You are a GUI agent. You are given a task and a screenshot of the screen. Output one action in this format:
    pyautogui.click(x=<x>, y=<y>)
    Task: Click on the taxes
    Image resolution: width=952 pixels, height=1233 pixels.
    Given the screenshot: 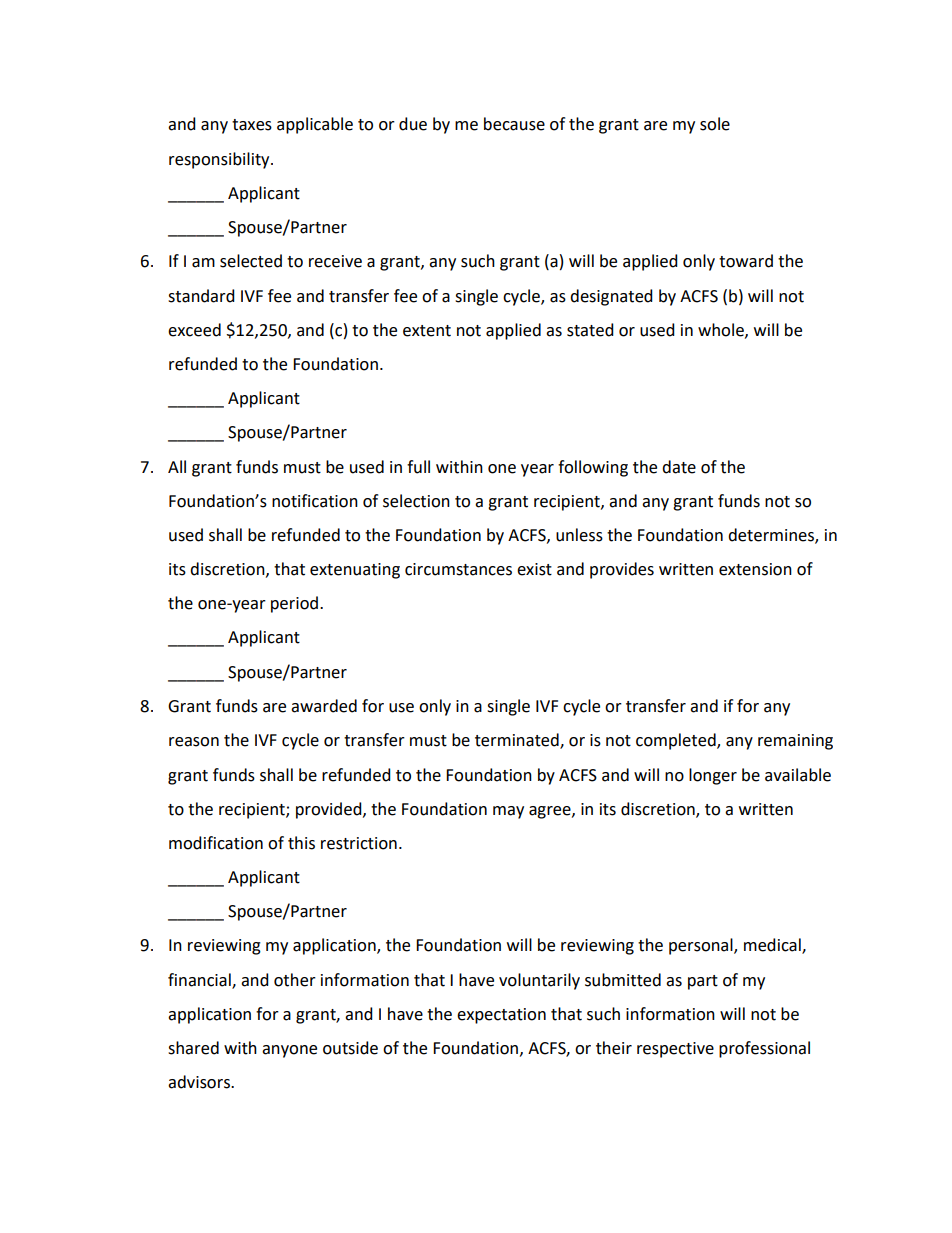 What is the action you would take?
    pyautogui.click(x=252, y=125)
